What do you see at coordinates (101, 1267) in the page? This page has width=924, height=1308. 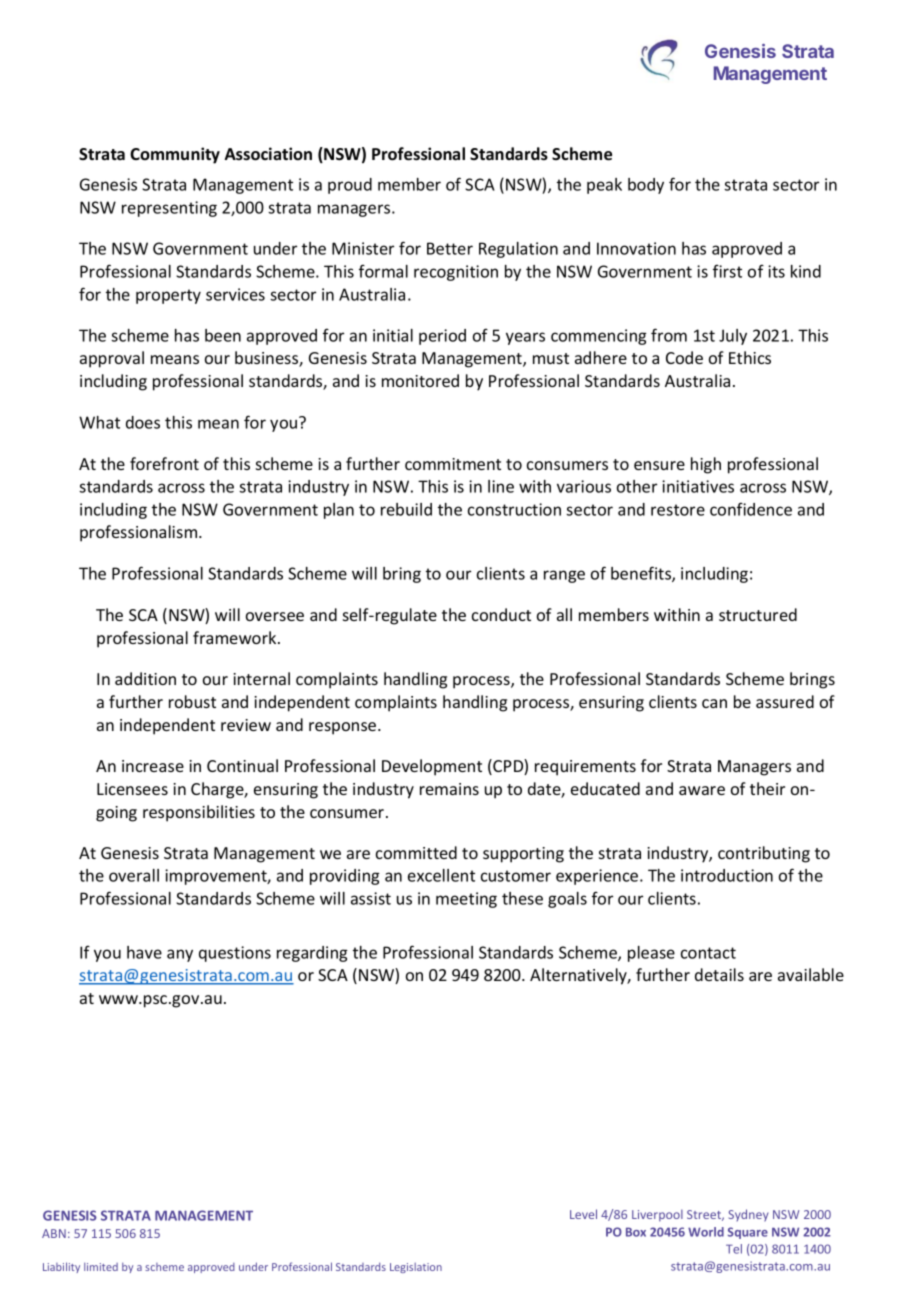 I see `limited` at bounding box center [101, 1267].
